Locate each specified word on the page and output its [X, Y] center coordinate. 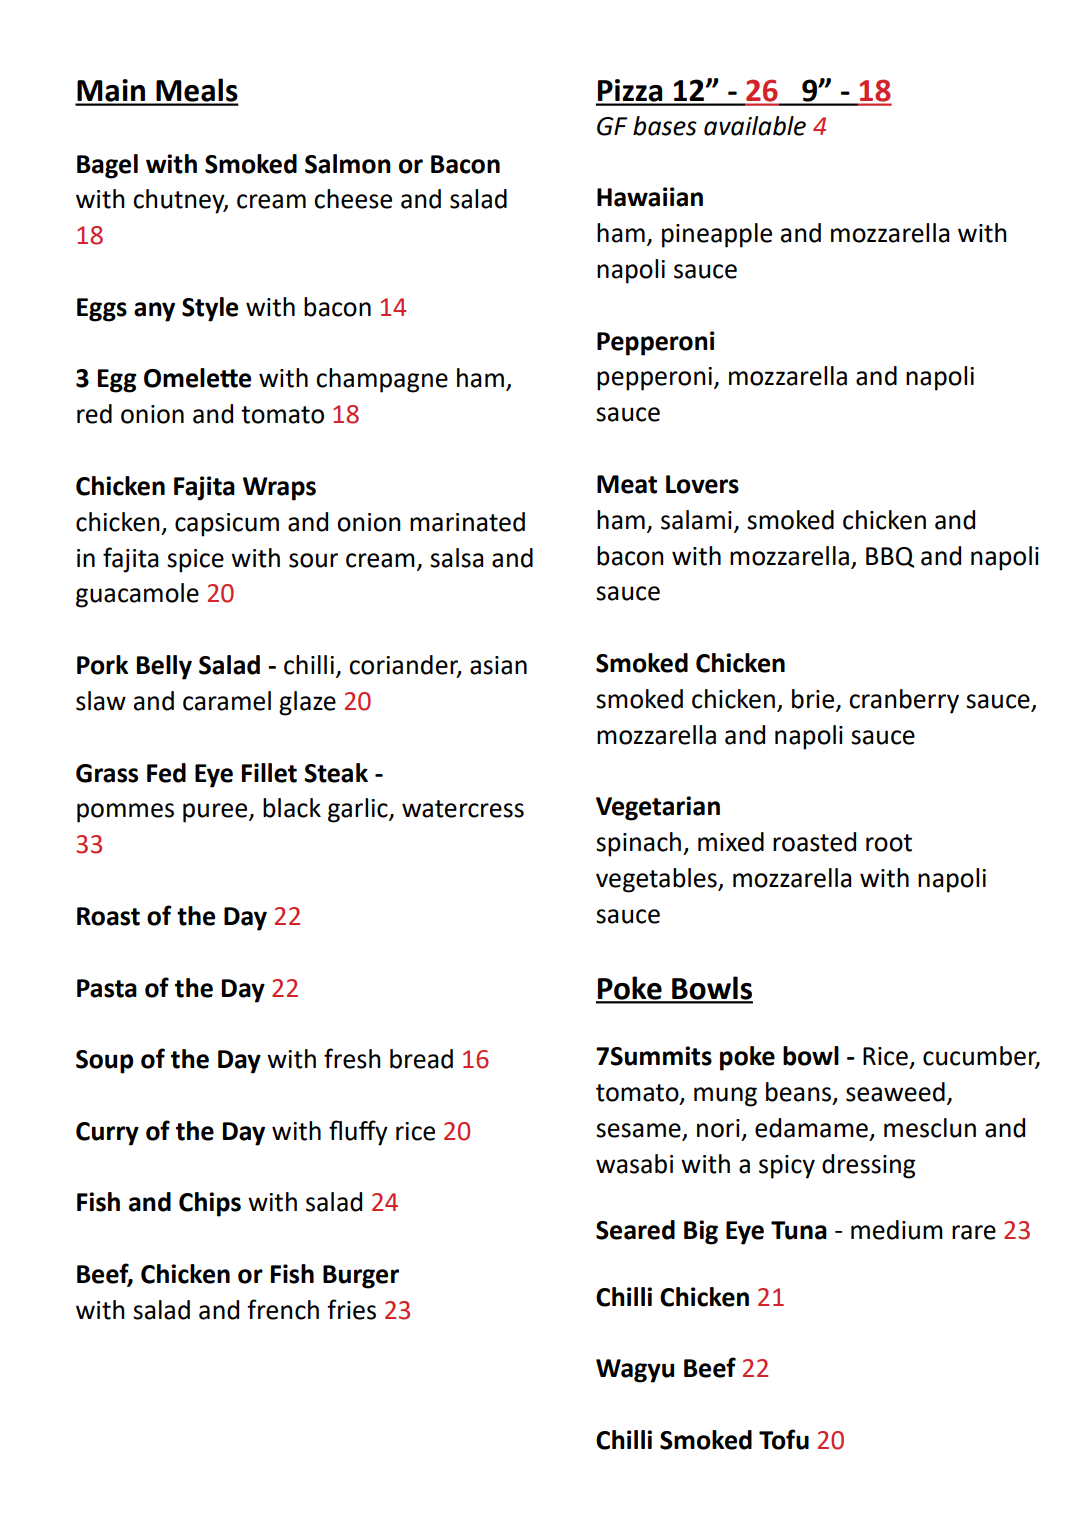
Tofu [784, 1439]
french [283, 1309]
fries [351, 1309]
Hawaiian [650, 197]
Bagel [107, 166]
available [755, 126]
